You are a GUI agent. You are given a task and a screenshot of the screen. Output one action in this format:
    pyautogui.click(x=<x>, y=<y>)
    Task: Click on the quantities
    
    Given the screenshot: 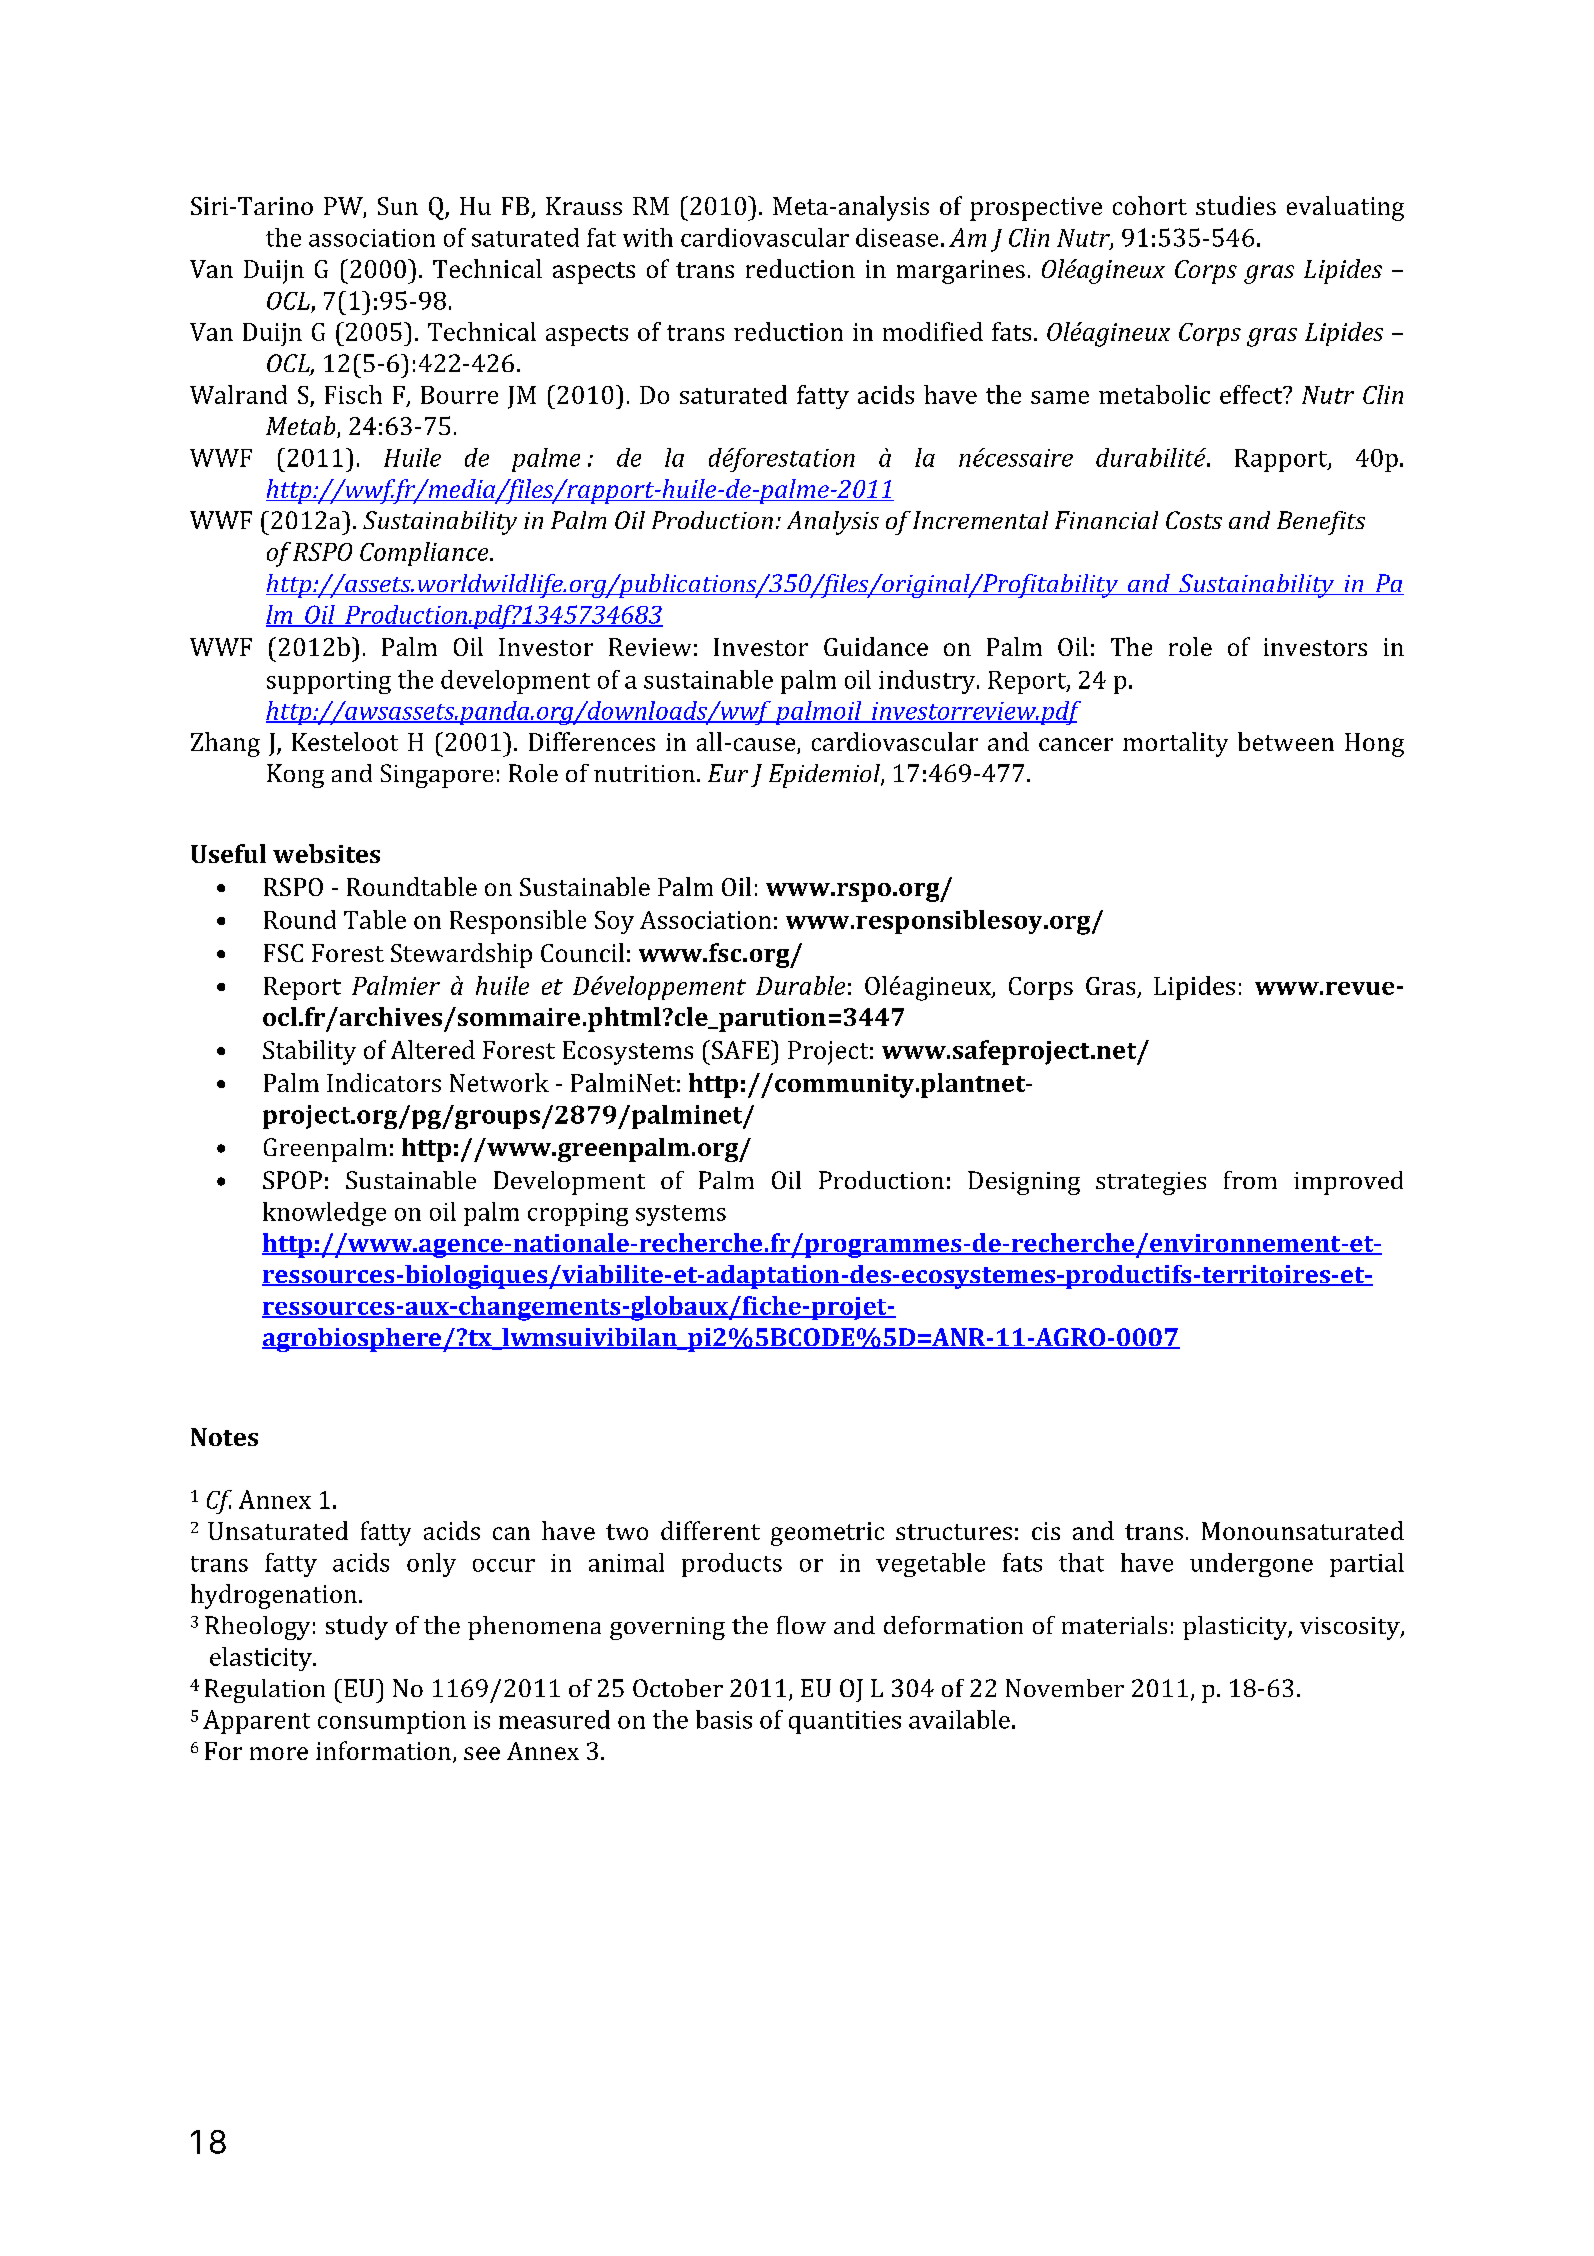 What is the action you would take?
    pyautogui.click(x=845, y=1722)
